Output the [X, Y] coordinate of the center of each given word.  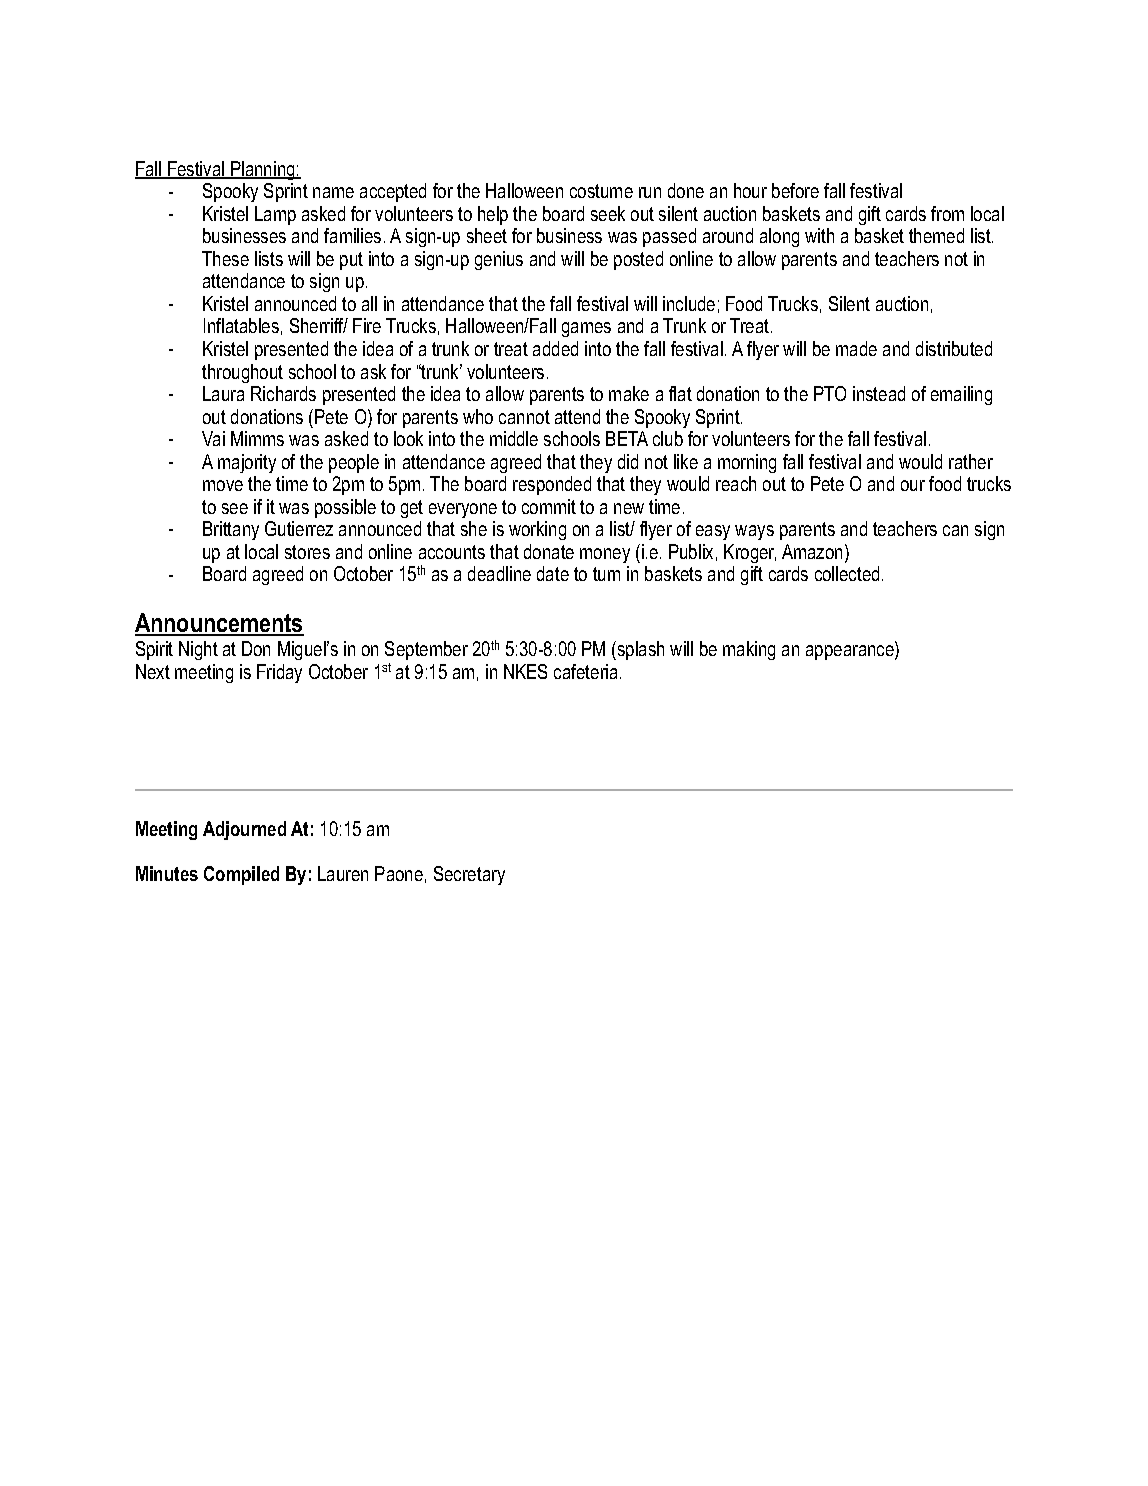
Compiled [241, 875]
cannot [524, 417]
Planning [263, 170]
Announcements [219, 624]
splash [639, 650]
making [749, 650]
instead [879, 393]
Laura [223, 393]
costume [601, 191]
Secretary [469, 875]
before [795, 190]
